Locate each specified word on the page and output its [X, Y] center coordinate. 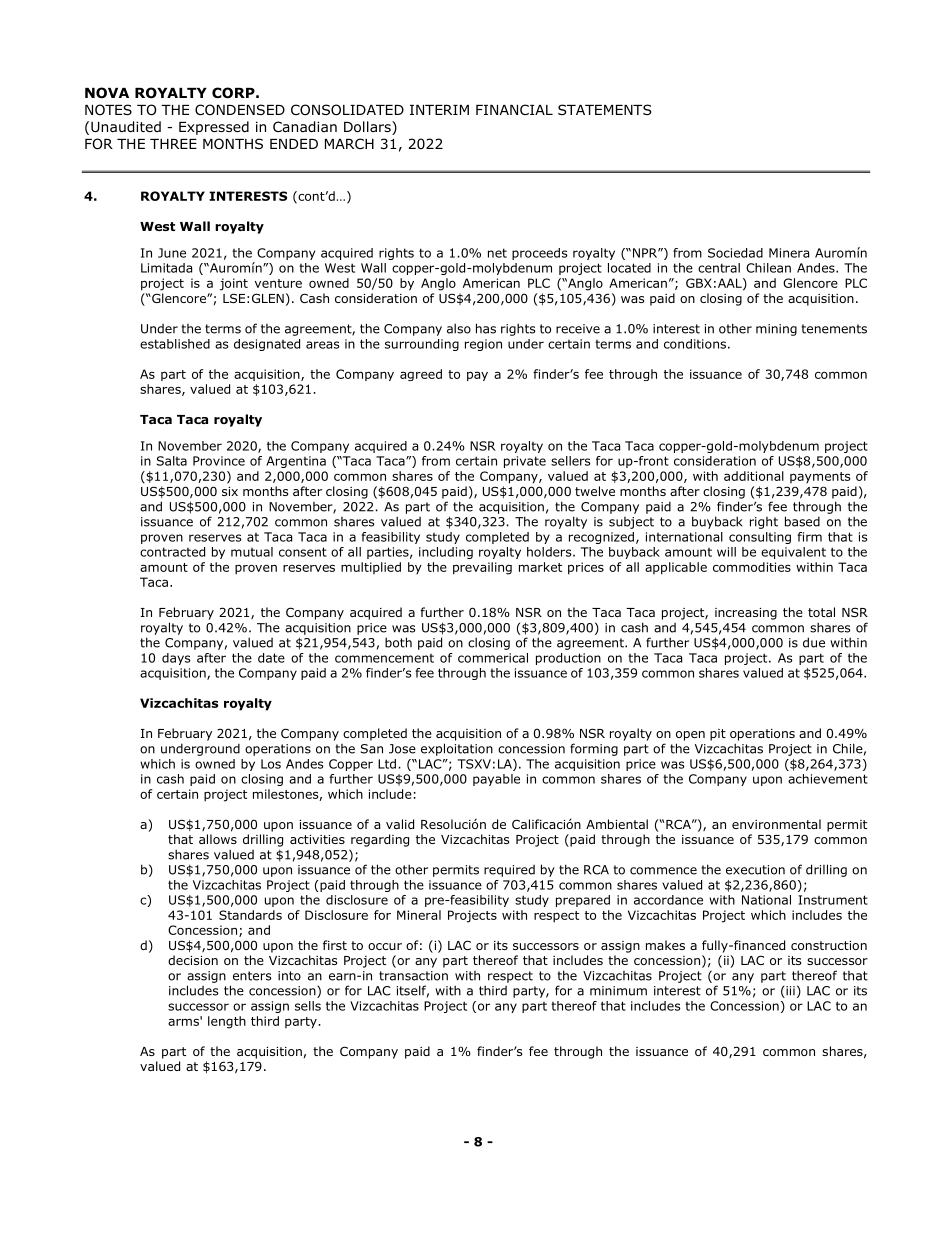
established [175, 344]
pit [718, 735]
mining [776, 330]
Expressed [214, 128]
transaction [413, 976]
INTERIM [439, 110]
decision [193, 960]
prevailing [482, 568]
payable [496, 780]
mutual [252, 552]
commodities [752, 567]
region [483, 345]
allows [218, 839]
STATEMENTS [604, 109]
